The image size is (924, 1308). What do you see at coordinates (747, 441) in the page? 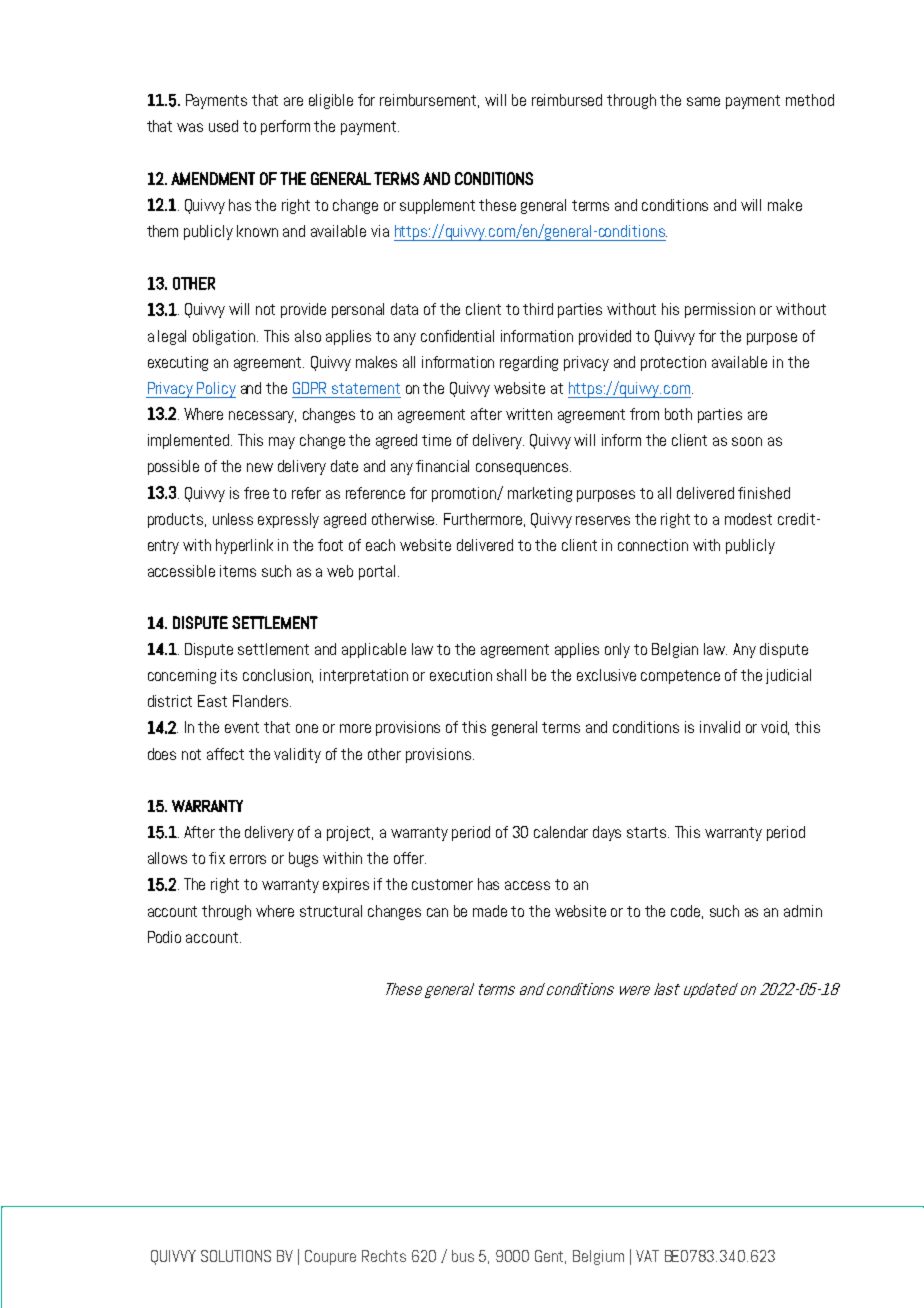
I see `soon` at bounding box center [747, 441].
